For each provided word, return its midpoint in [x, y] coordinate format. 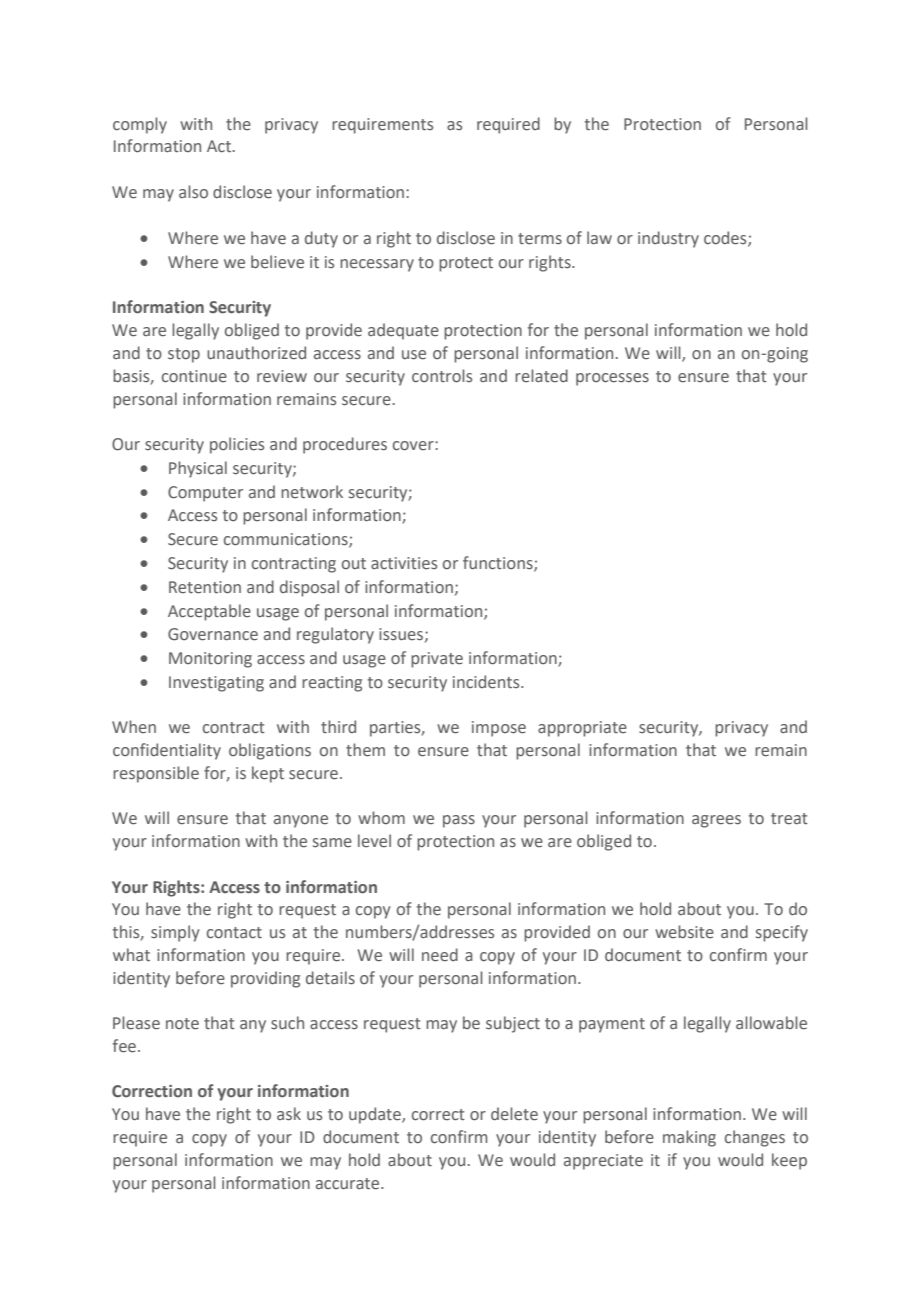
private [437, 660]
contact [234, 933]
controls [442, 376]
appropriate [582, 729]
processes [612, 379]
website [684, 932]
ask [289, 1114]
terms [540, 239]
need [440, 955]
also [193, 191]
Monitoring [210, 660]
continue [194, 376]
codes [726, 239]
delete [514, 1114]
